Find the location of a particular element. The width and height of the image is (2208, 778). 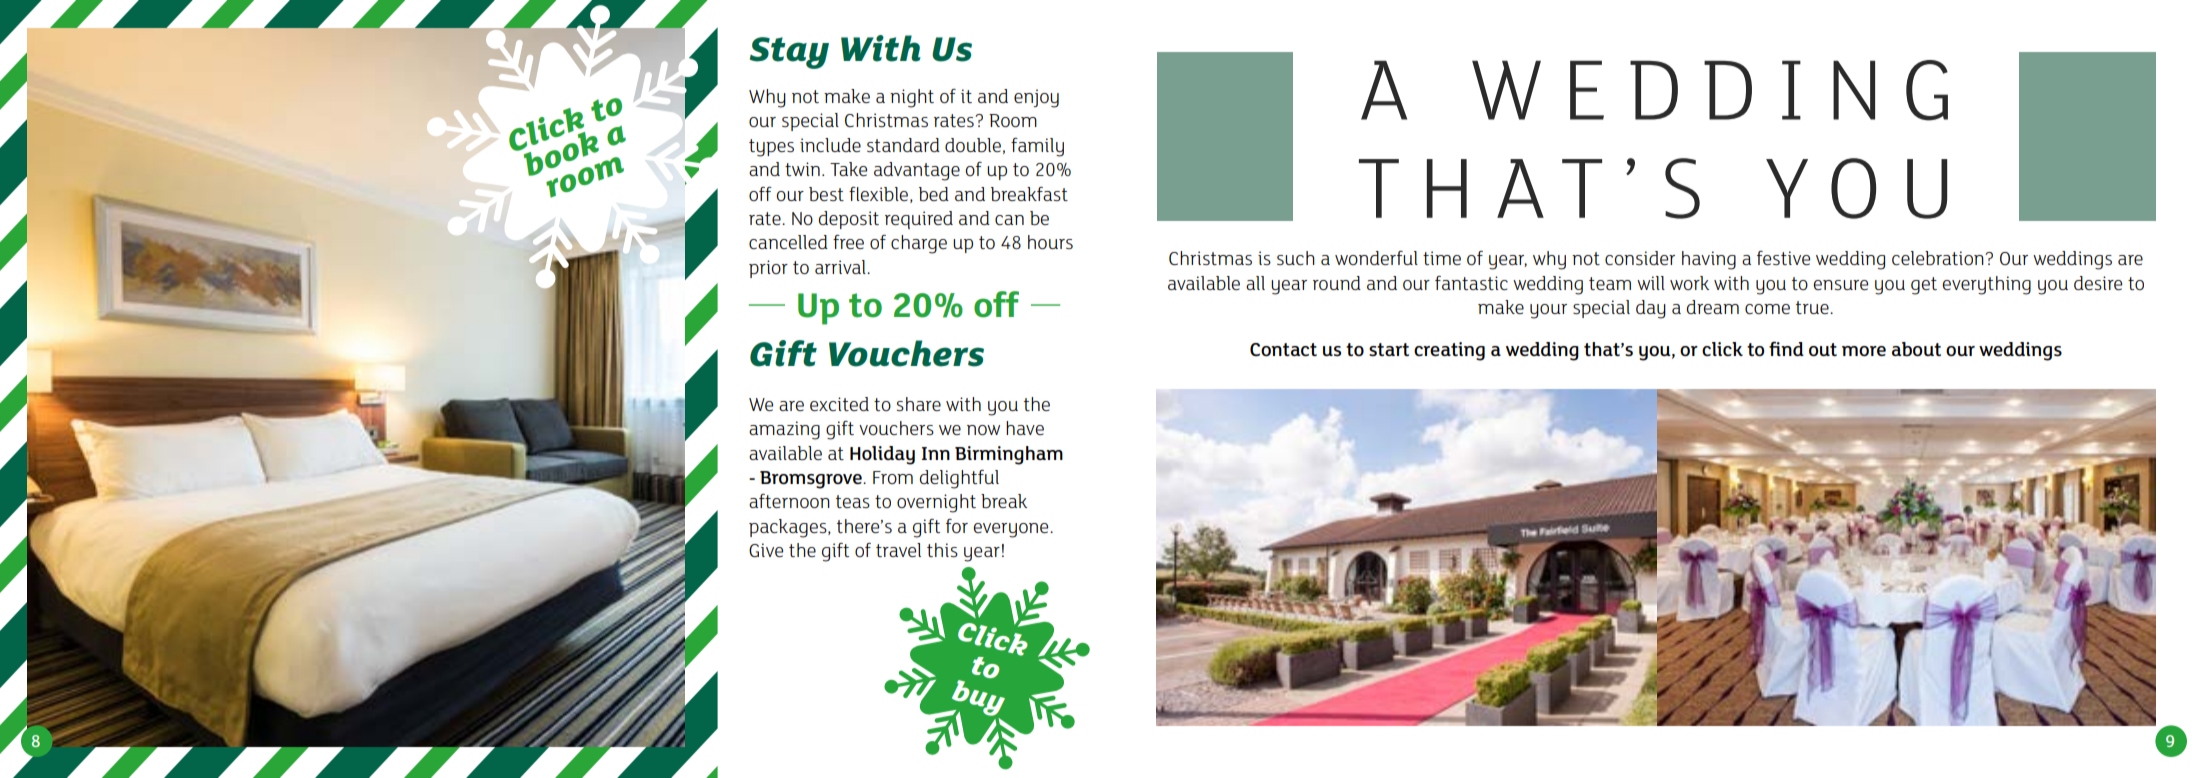

festive is located at coordinates (1783, 258).
